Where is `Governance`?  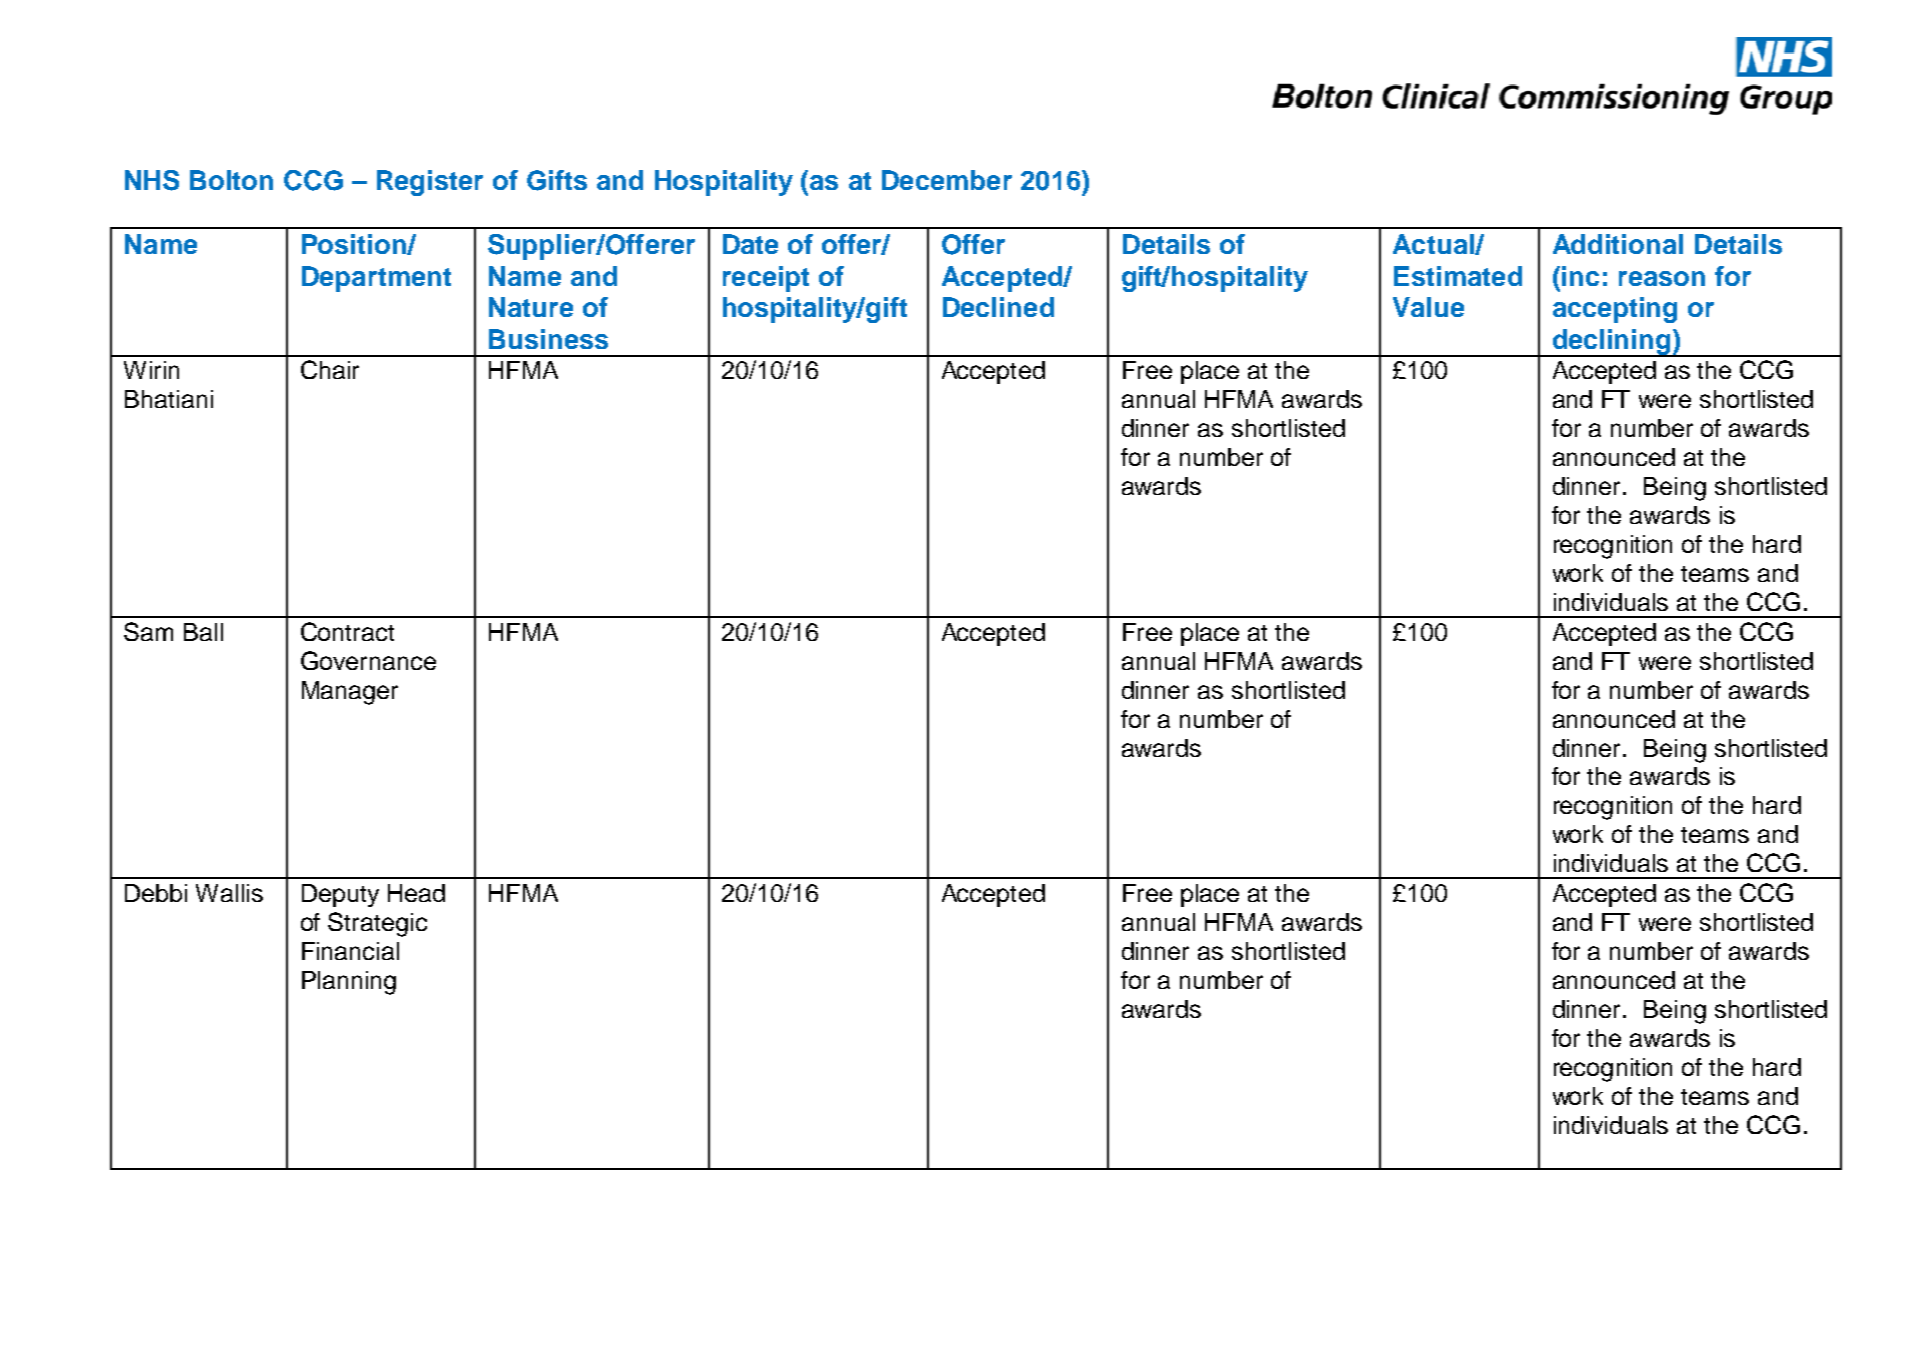
Governance is located at coordinates (368, 660).
